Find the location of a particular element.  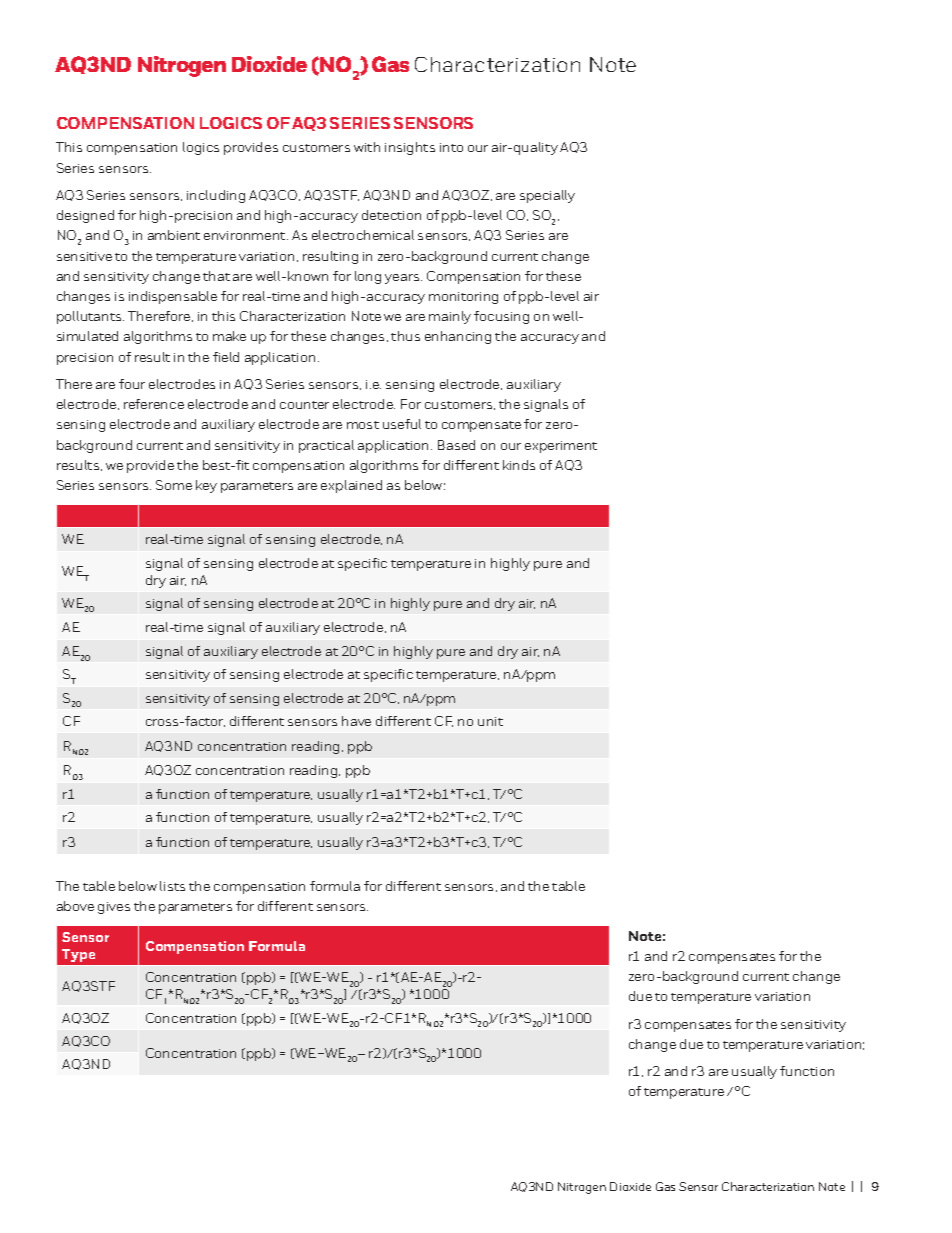

with is located at coordinates (367, 147).
